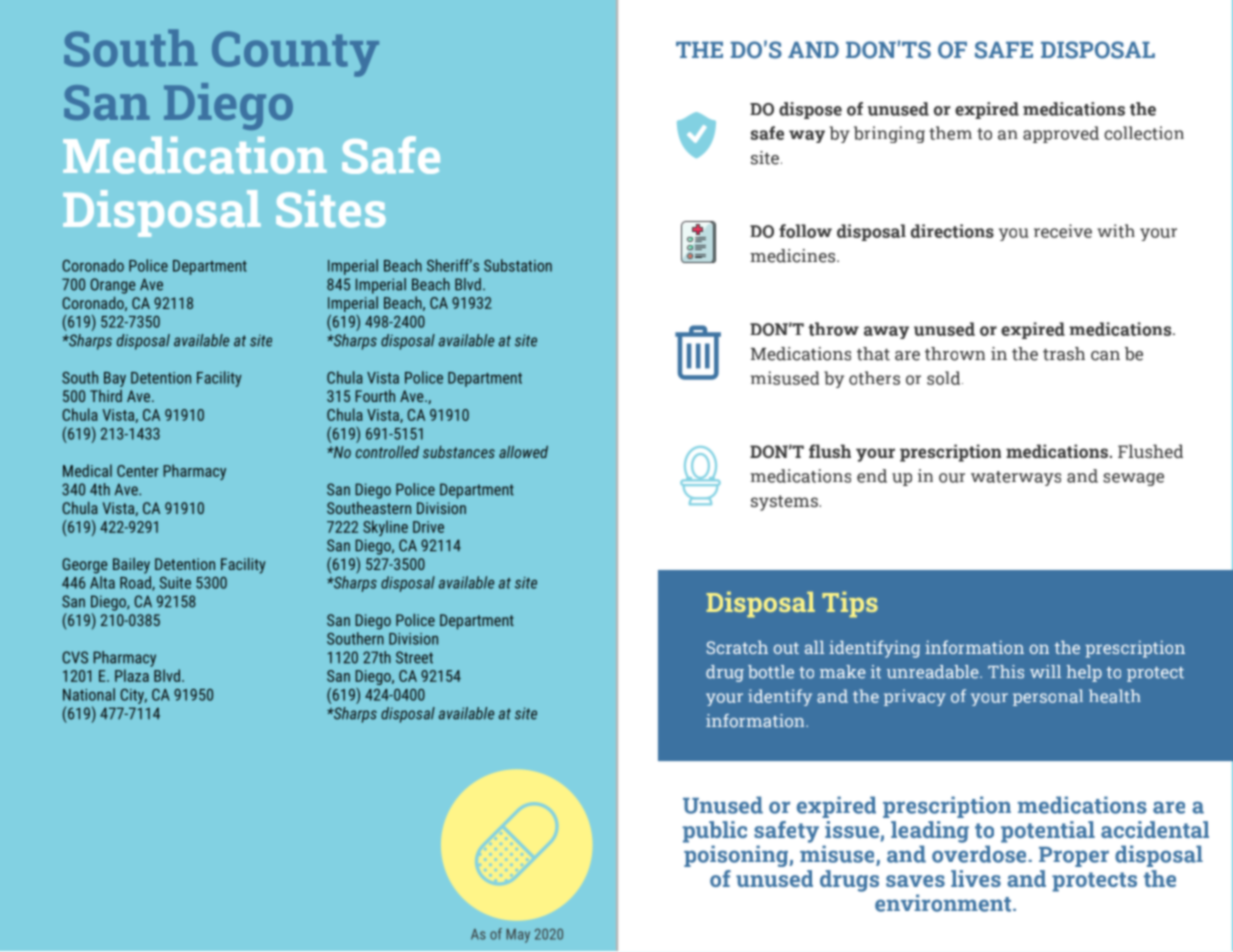  What do you see at coordinates (1061, 134) in the page?
I see `approved` at bounding box center [1061, 134].
